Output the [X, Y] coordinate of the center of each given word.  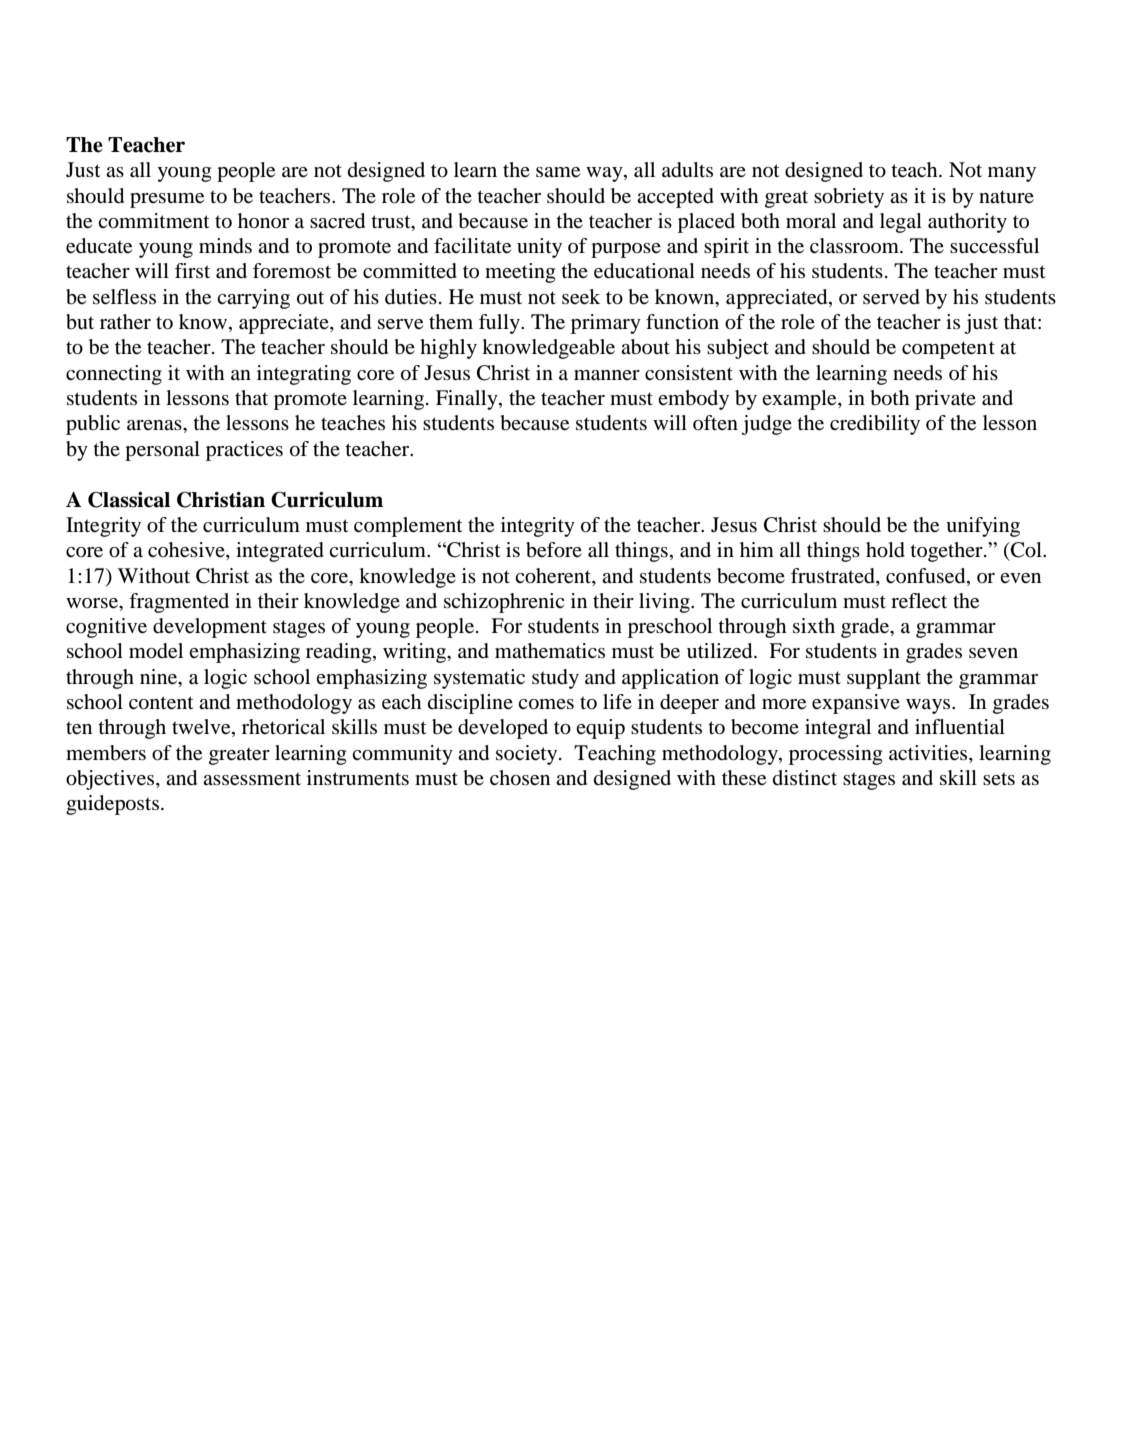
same [558, 172]
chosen [520, 778]
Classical [129, 499]
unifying [983, 527]
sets [999, 779]
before [554, 550]
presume [167, 200]
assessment [252, 779]
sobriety [849, 198]
